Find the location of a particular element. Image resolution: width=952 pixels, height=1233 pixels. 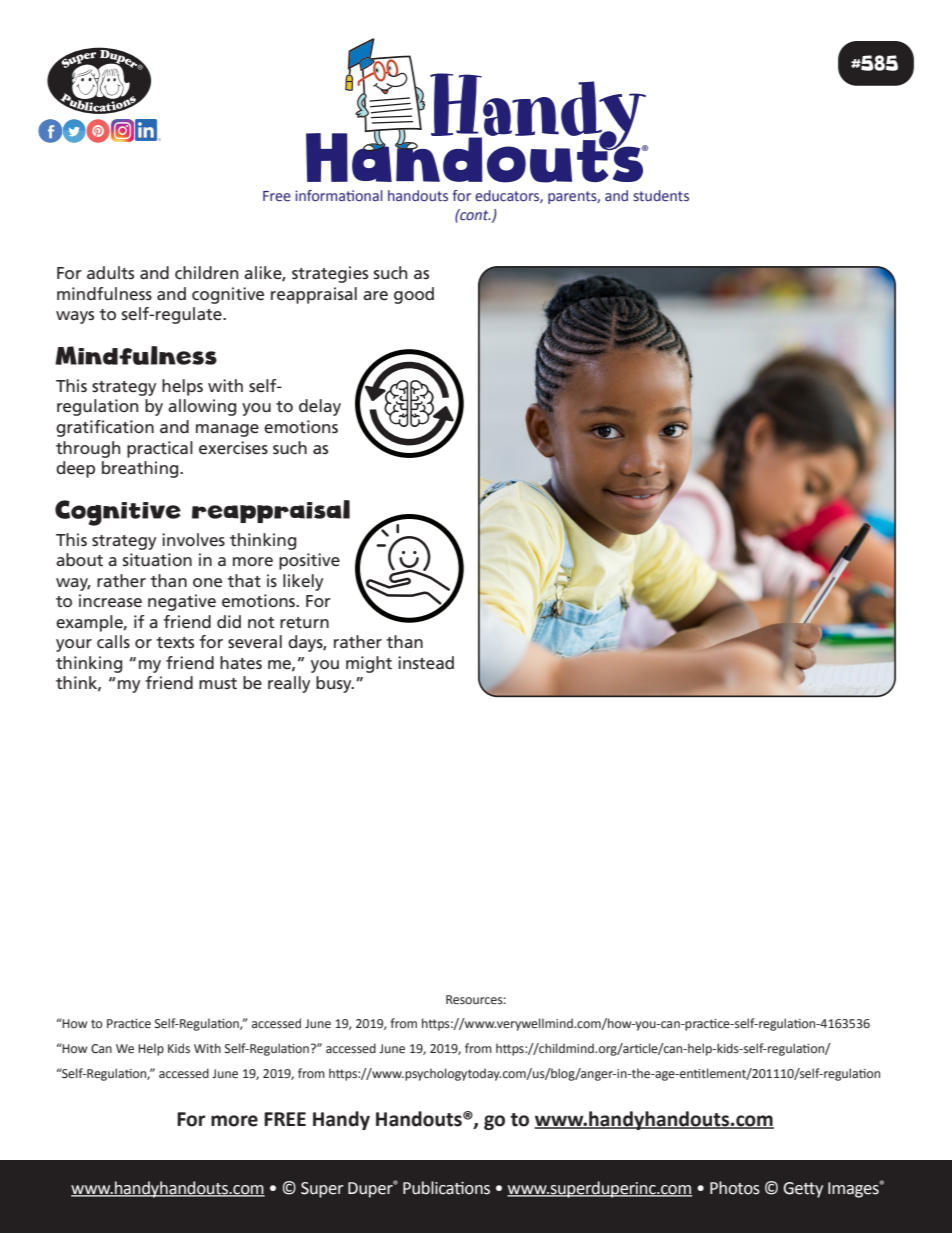

children is located at coordinates (206, 272).
